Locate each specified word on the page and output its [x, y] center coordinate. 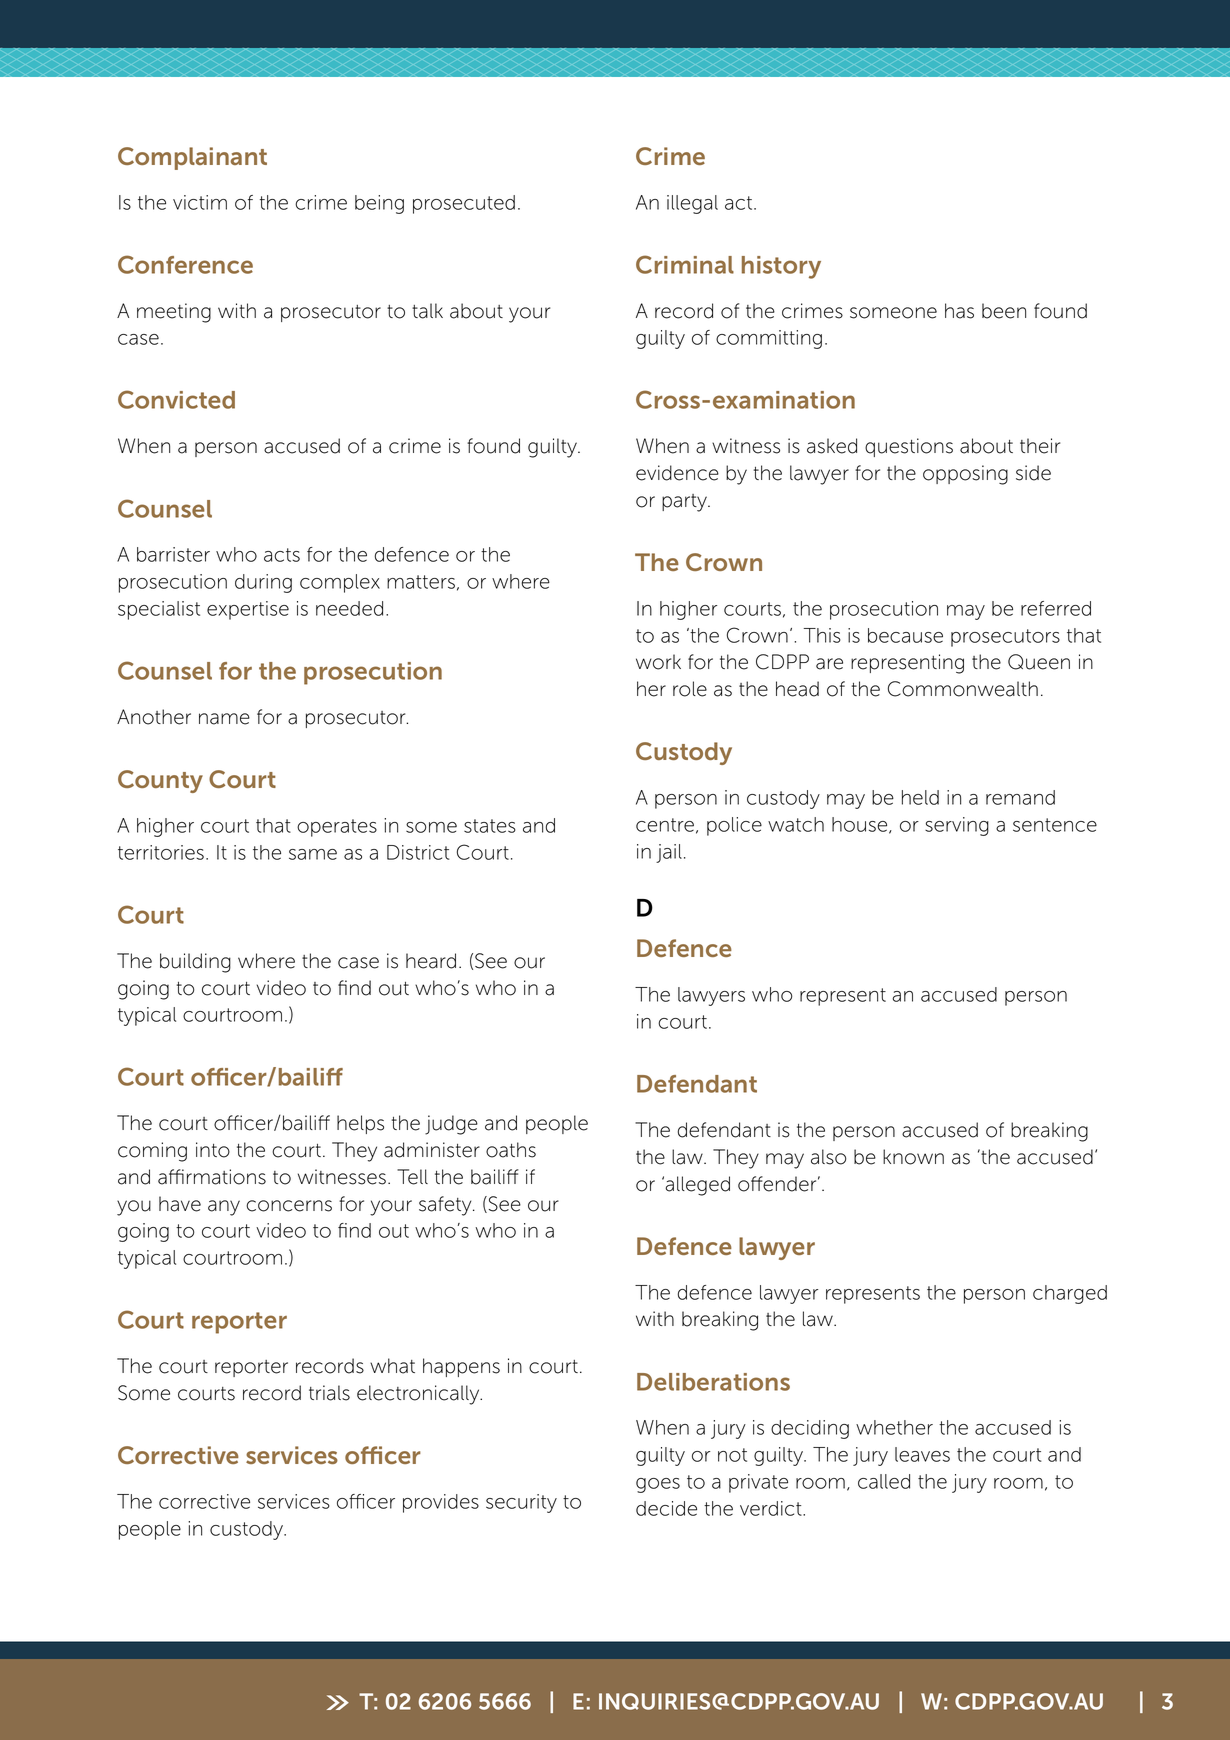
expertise [248, 610]
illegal [692, 204]
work [658, 662]
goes [658, 1485]
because [905, 635]
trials [329, 1393]
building [195, 963]
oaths [511, 1150]
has [959, 311]
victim [200, 202]
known [913, 1157]
